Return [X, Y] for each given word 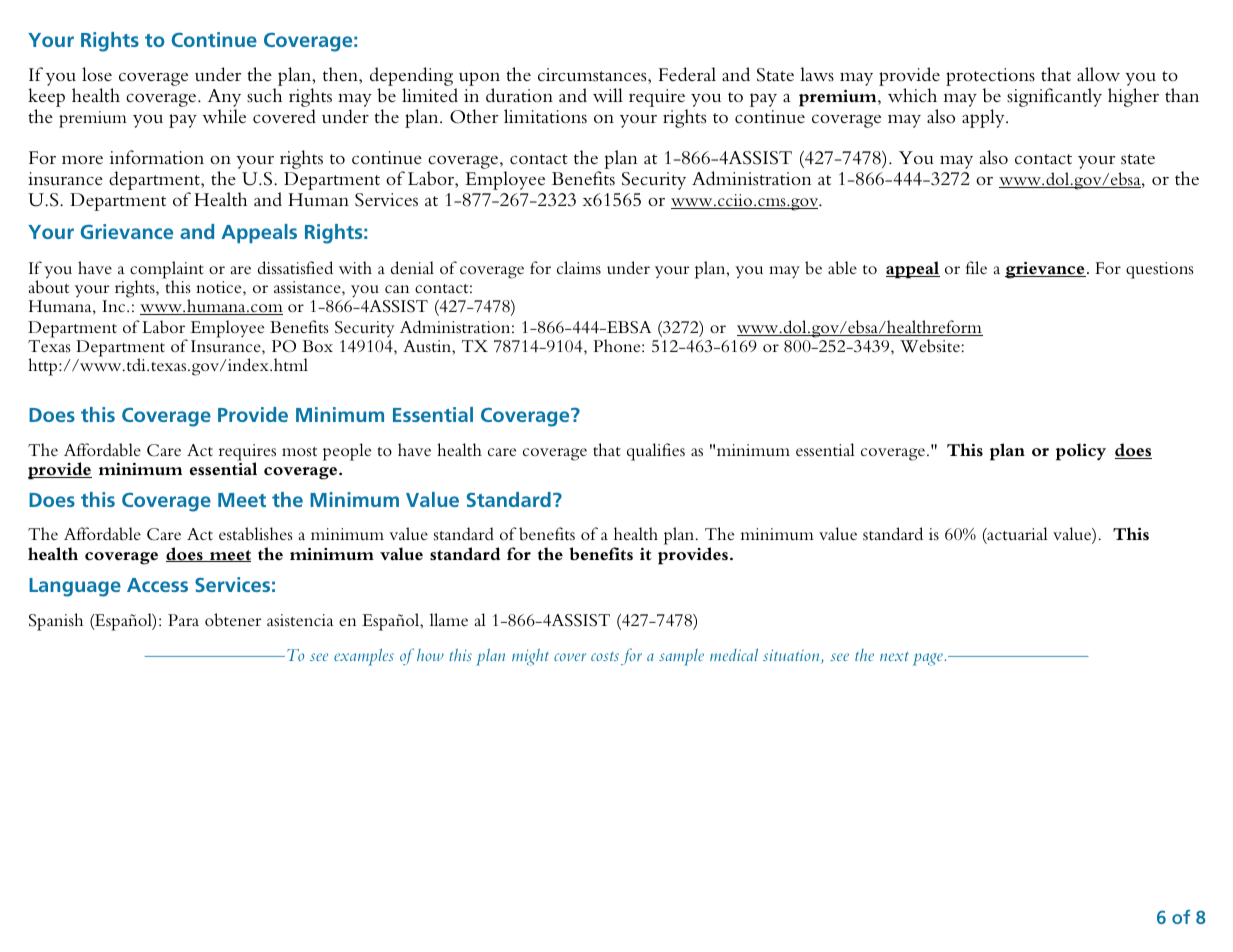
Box [317, 346]
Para [183, 620]
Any [224, 99]
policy [1081, 452]
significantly [1054, 97]
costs [605, 656]
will [608, 95]
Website [930, 346]
